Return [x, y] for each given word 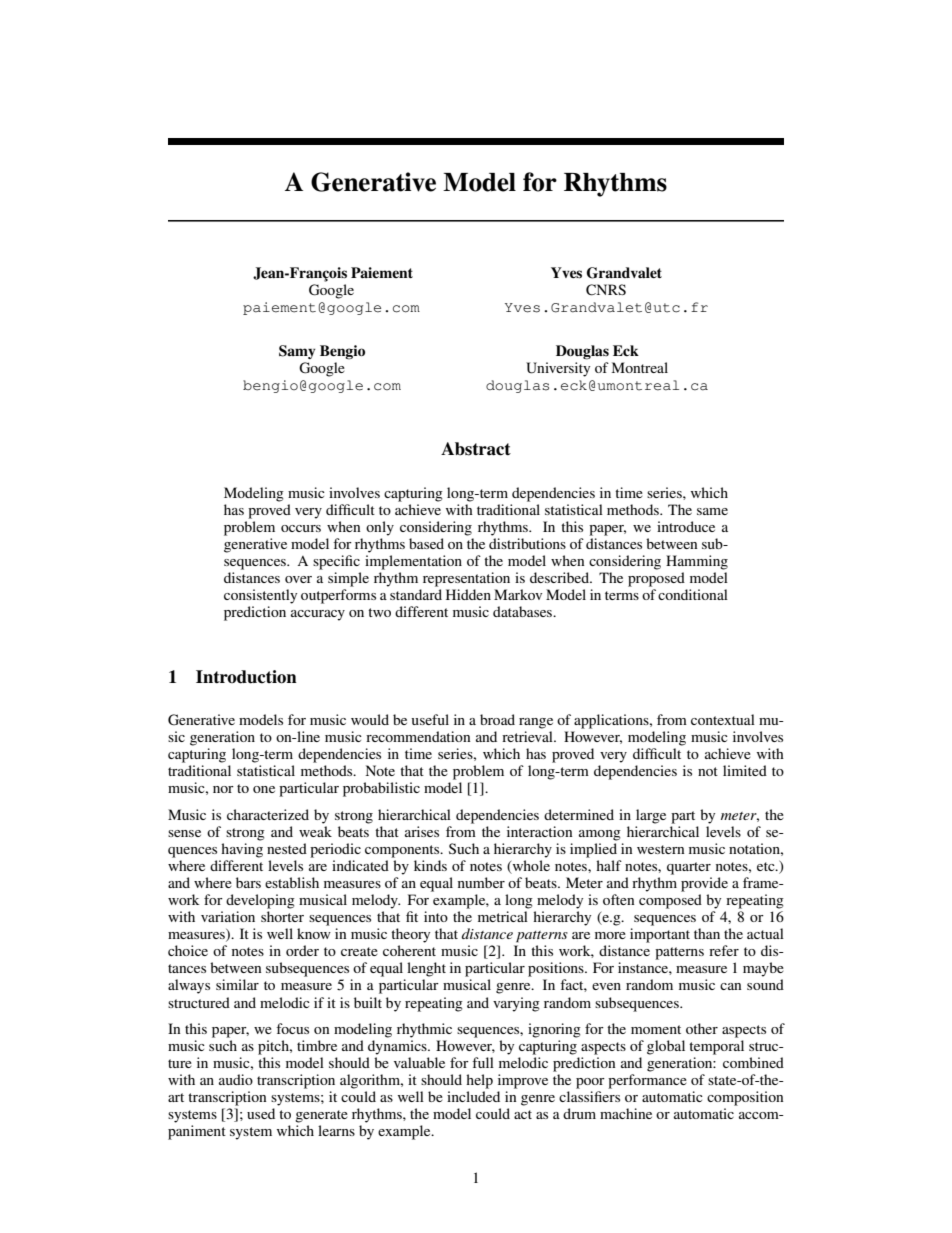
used [261, 1113]
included [473, 1096]
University [558, 369]
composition [745, 1098]
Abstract [476, 449]
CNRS [606, 290]
